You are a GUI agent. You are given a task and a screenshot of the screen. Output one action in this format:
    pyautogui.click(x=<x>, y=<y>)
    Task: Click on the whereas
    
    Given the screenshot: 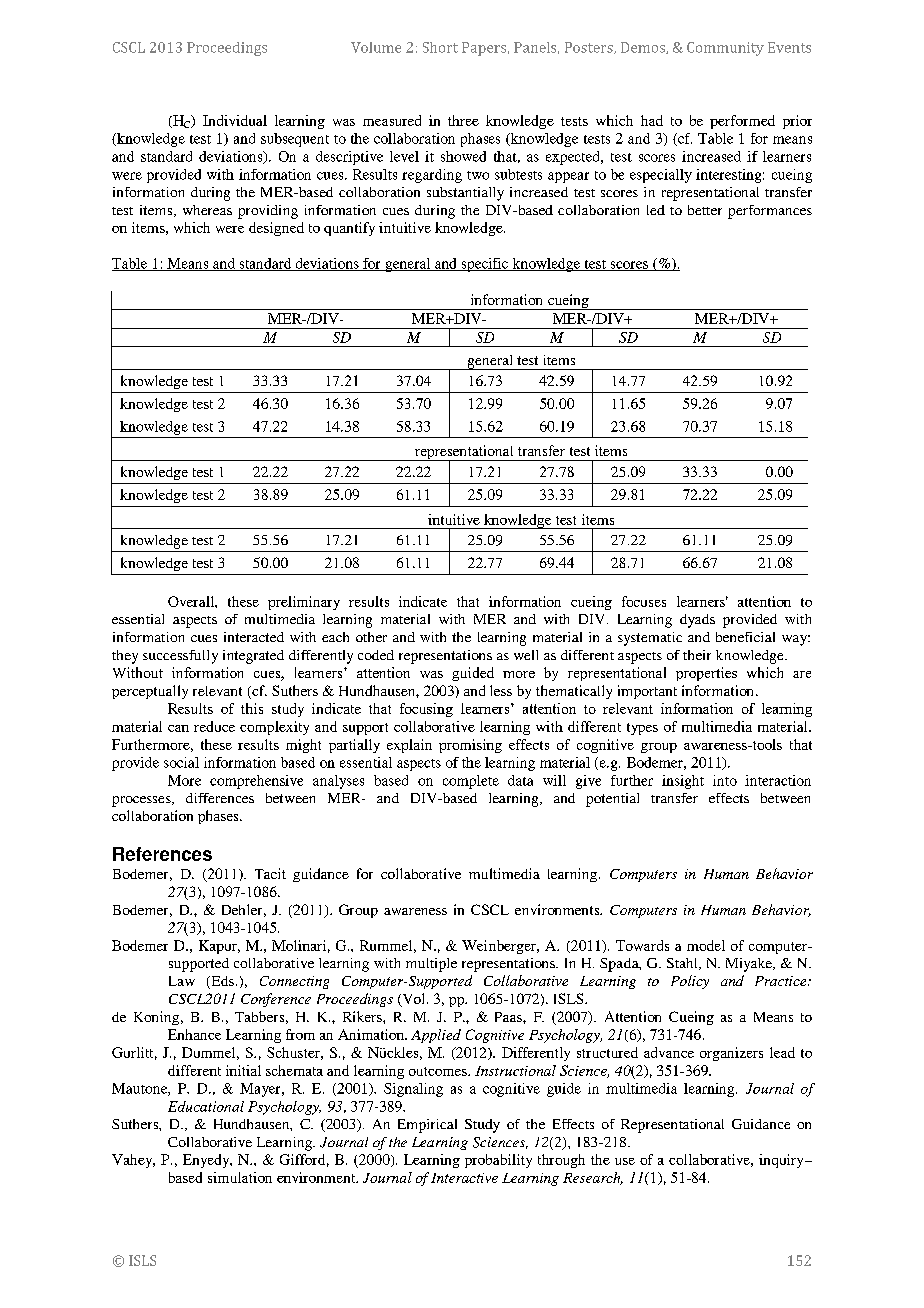 What is the action you would take?
    pyautogui.click(x=207, y=210)
